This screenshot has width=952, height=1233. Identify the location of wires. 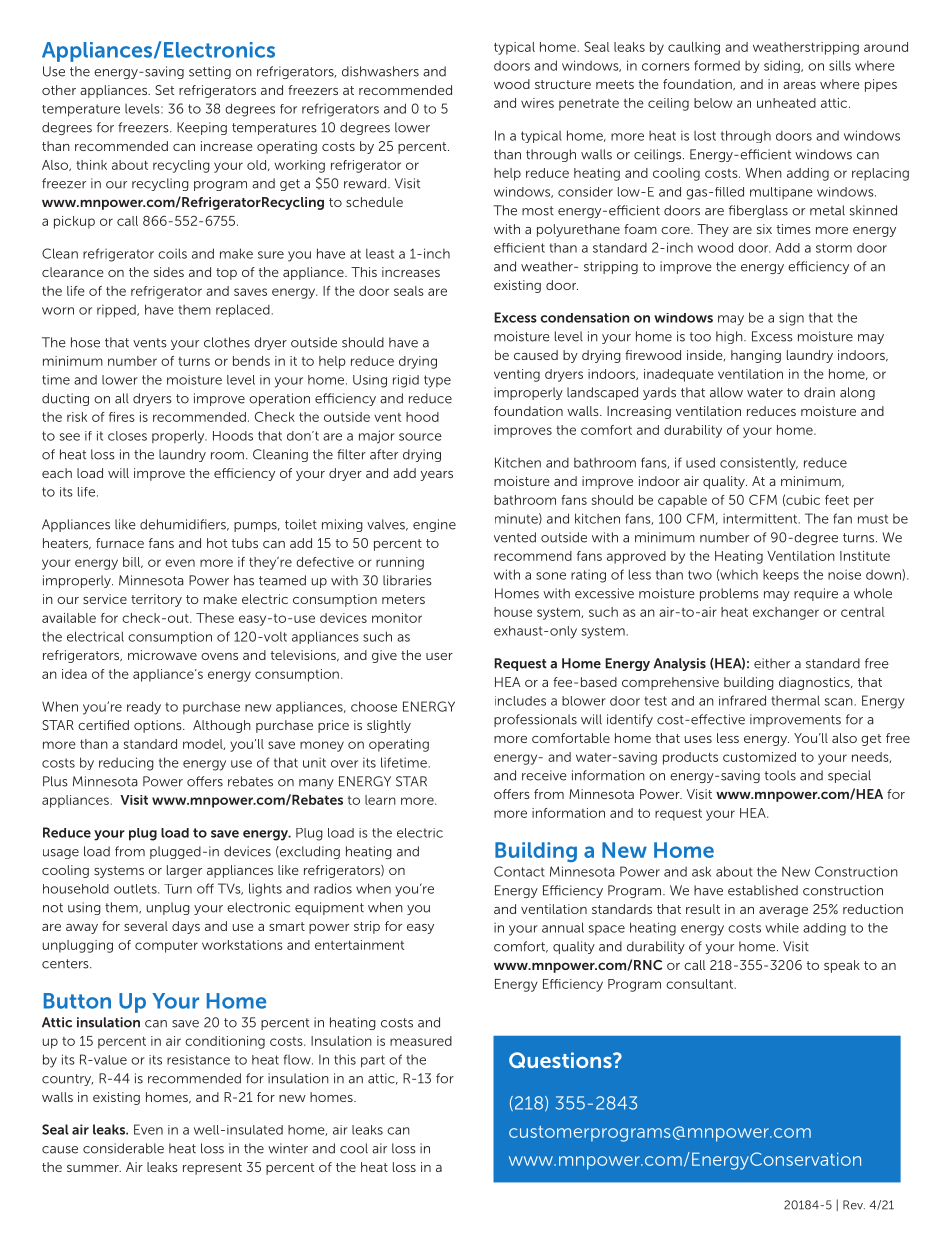
(537, 103).
